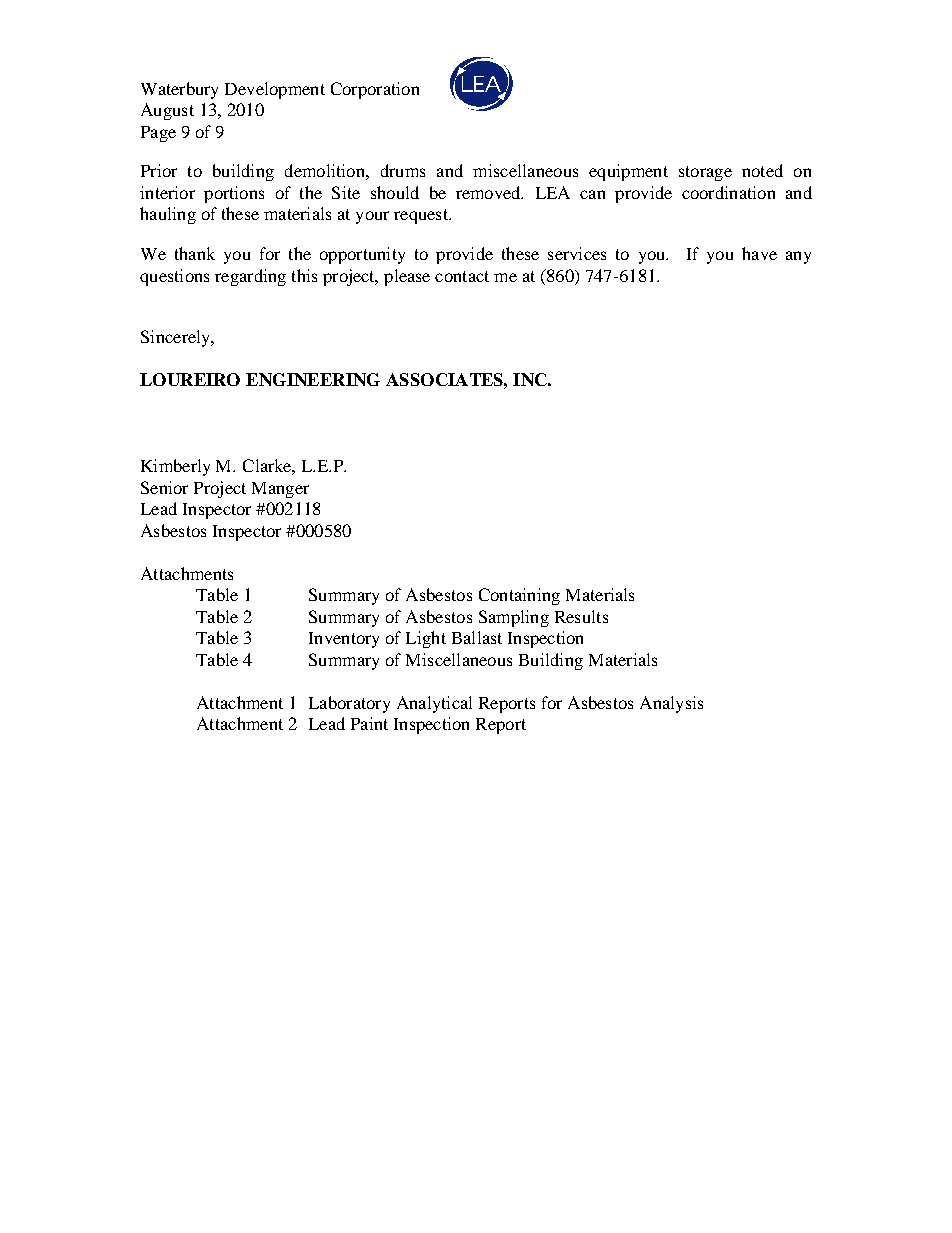  What do you see at coordinates (313, 379) in the screenshot?
I see `ENGINEERING` at bounding box center [313, 379].
